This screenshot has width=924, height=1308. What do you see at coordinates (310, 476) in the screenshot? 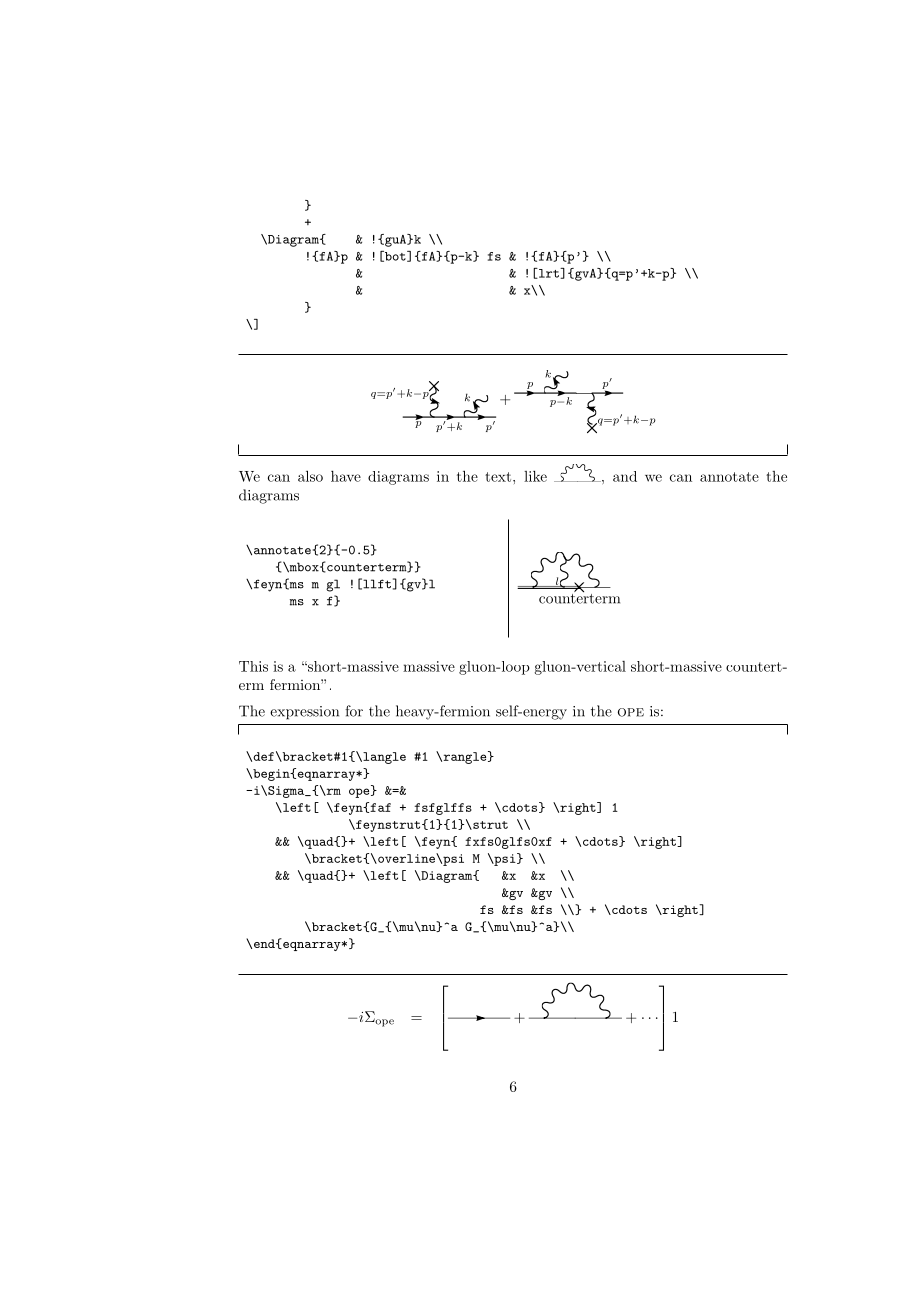
I see `also` at bounding box center [310, 476].
